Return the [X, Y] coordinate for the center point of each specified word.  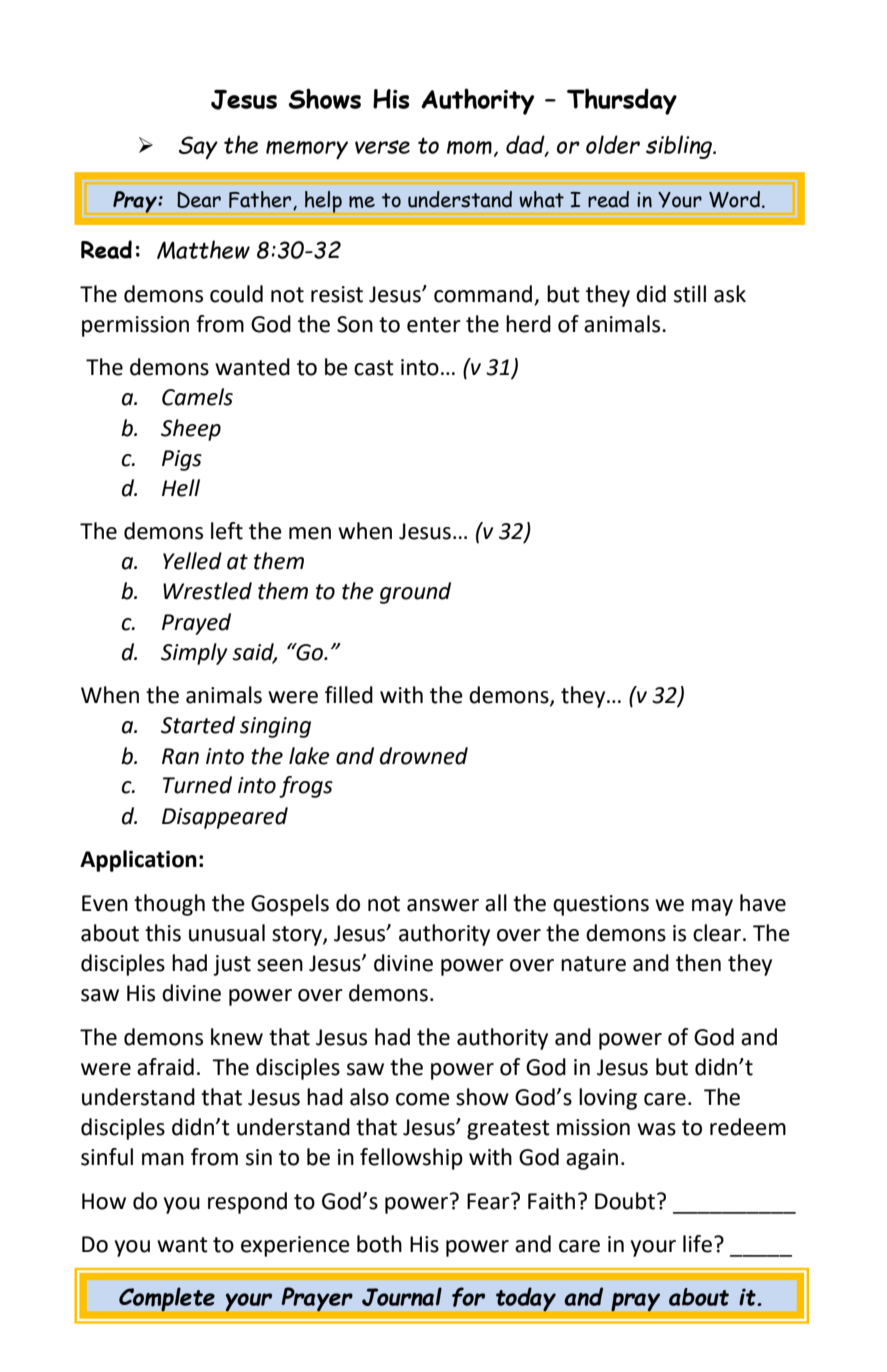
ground [415, 593]
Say [198, 147]
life [697, 1244]
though [169, 905]
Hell [181, 488]
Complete [167, 1299]
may [712, 907]
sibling [680, 147]
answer [443, 905]
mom [469, 148]
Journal [402, 1296]
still [690, 294]
